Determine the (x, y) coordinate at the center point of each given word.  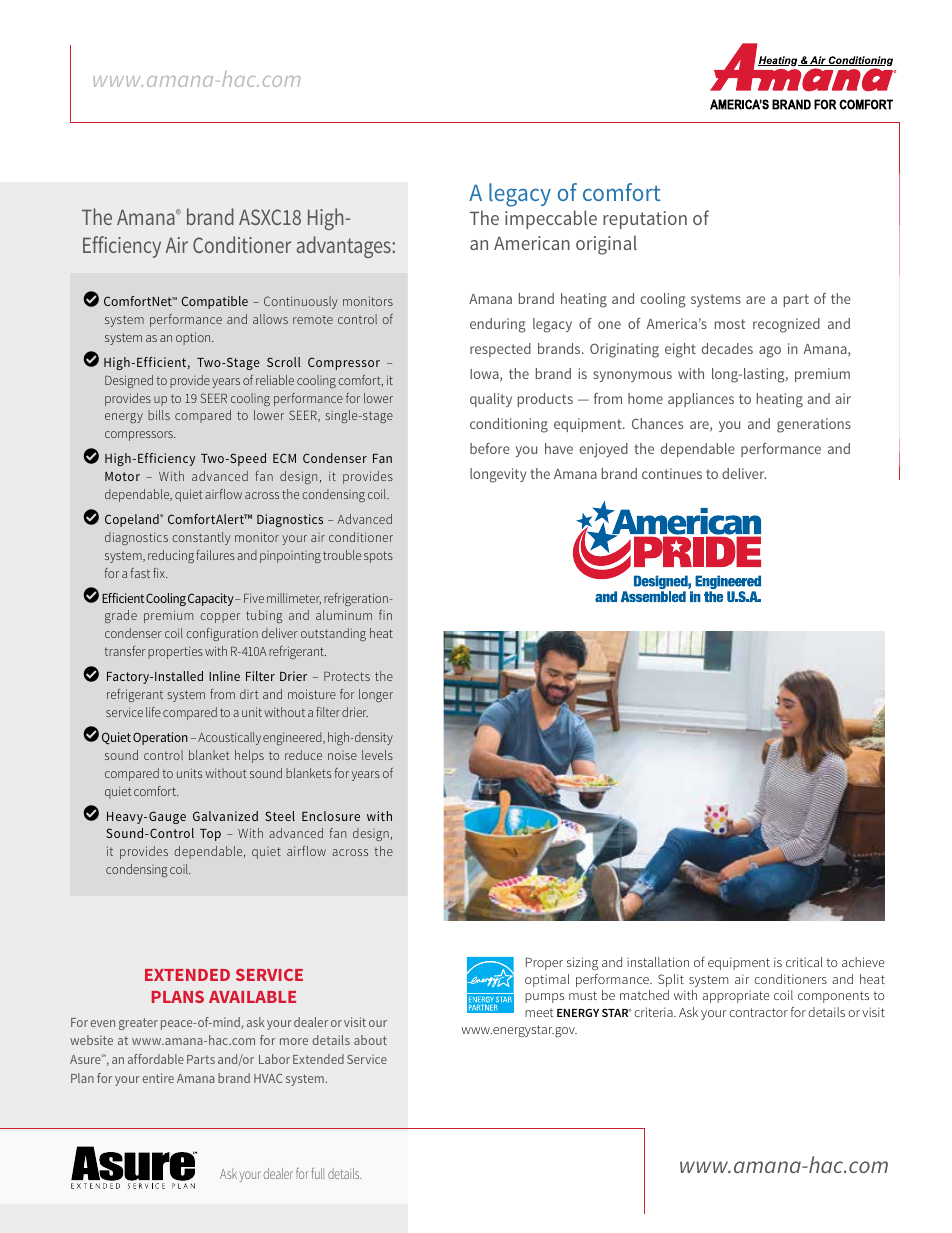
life (153, 712)
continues (672, 473)
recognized (786, 325)
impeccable (551, 219)
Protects (347, 676)
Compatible (214, 302)
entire (158, 1078)
